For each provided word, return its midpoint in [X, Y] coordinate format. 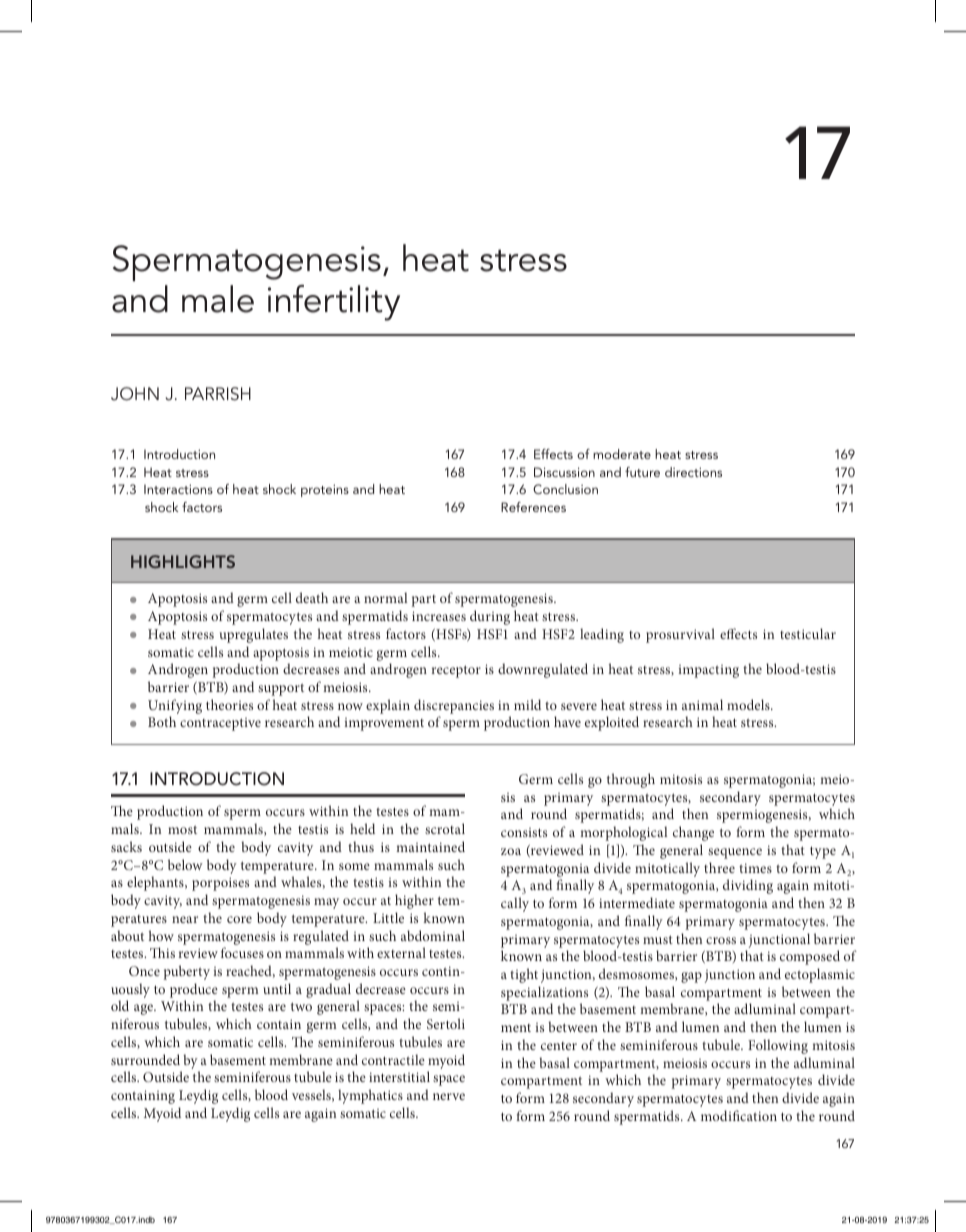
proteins [325, 490]
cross [721, 940]
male [218, 299]
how [161, 935]
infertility [334, 303]
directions [693, 472]
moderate [622, 454]
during [490, 617]
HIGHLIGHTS [183, 561]
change [693, 833]
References [533, 507]
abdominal [433, 935]
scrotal [445, 828]
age [144, 1009]
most [182, 830]
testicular [808, 633]
